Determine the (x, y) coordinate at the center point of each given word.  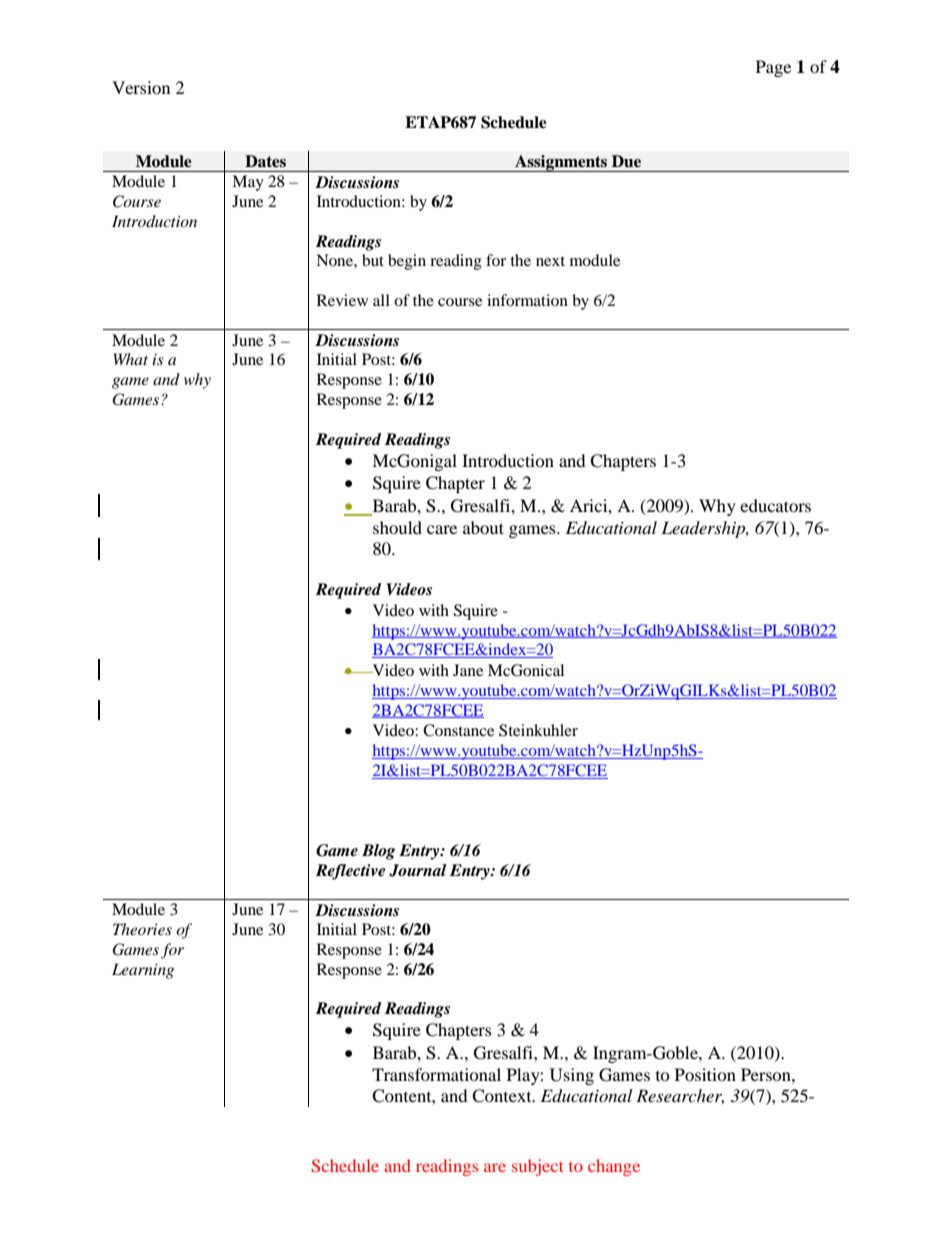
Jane (468, 670)
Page (773, 68)
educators (775, 505)
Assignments (561, 163)
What (131, 359)
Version (141, 87)
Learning (143, 971)
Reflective (351, 872)
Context (503, 1096)
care (442, 529)
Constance (458, 730)
